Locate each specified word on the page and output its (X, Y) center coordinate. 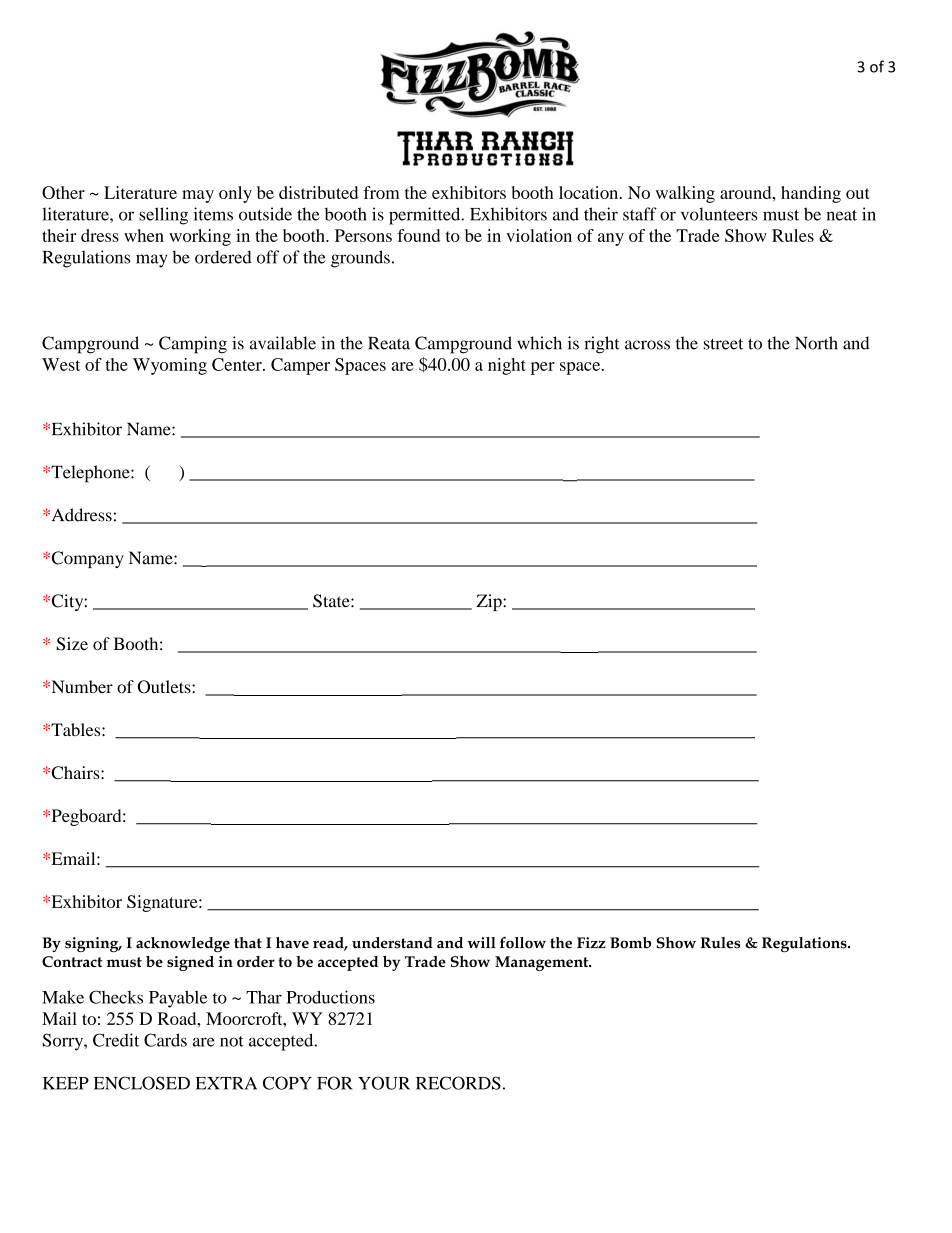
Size (72, 644)
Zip (490, 602)
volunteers (719, 214)
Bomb (630, 943)
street (723, 344)
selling (163, 216)
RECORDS (458, 1083)
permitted (426, 216)
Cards (165, 1040)
